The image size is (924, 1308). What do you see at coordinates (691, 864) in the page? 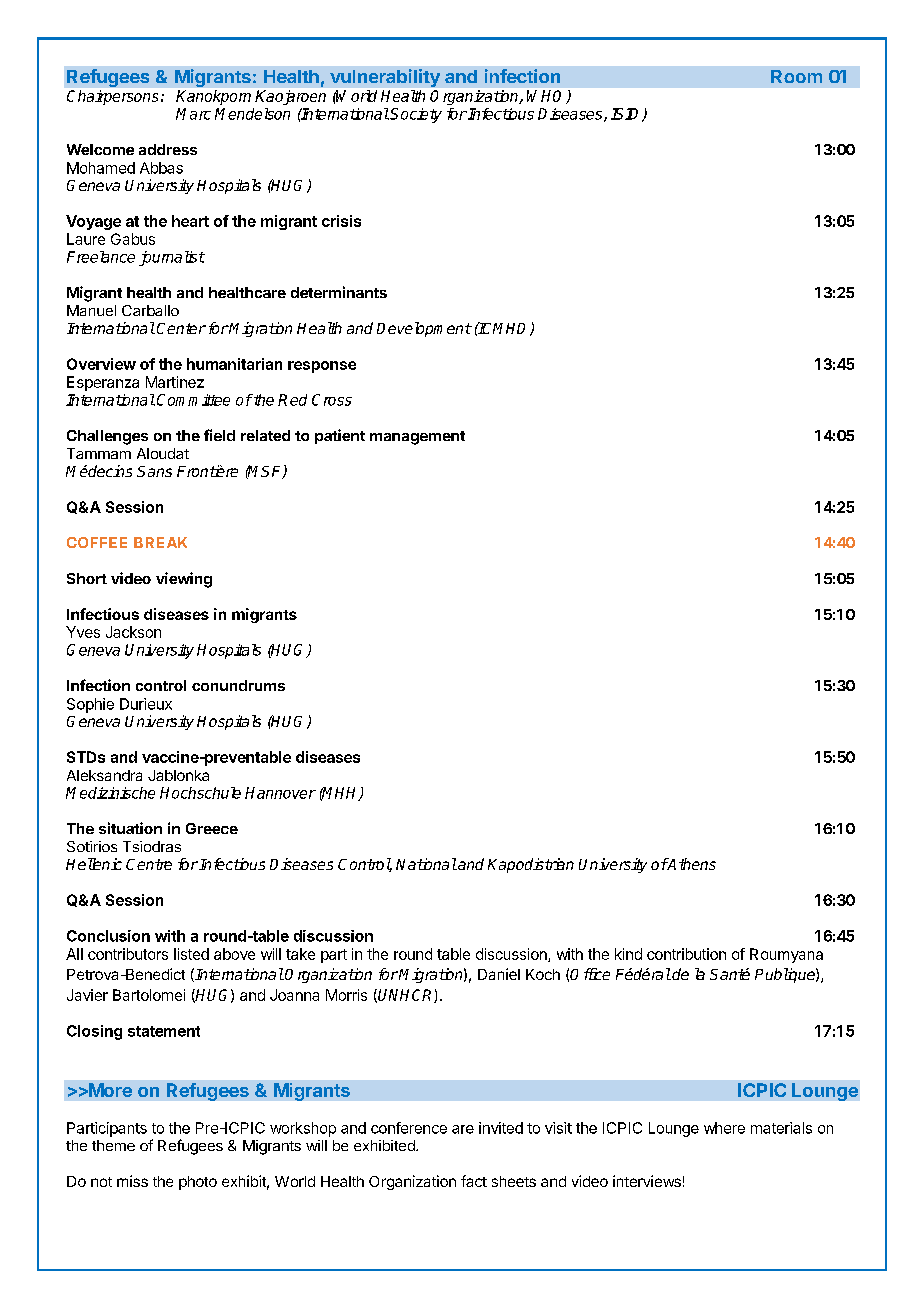
I see `Athens` at bounding box center [691, 864].
